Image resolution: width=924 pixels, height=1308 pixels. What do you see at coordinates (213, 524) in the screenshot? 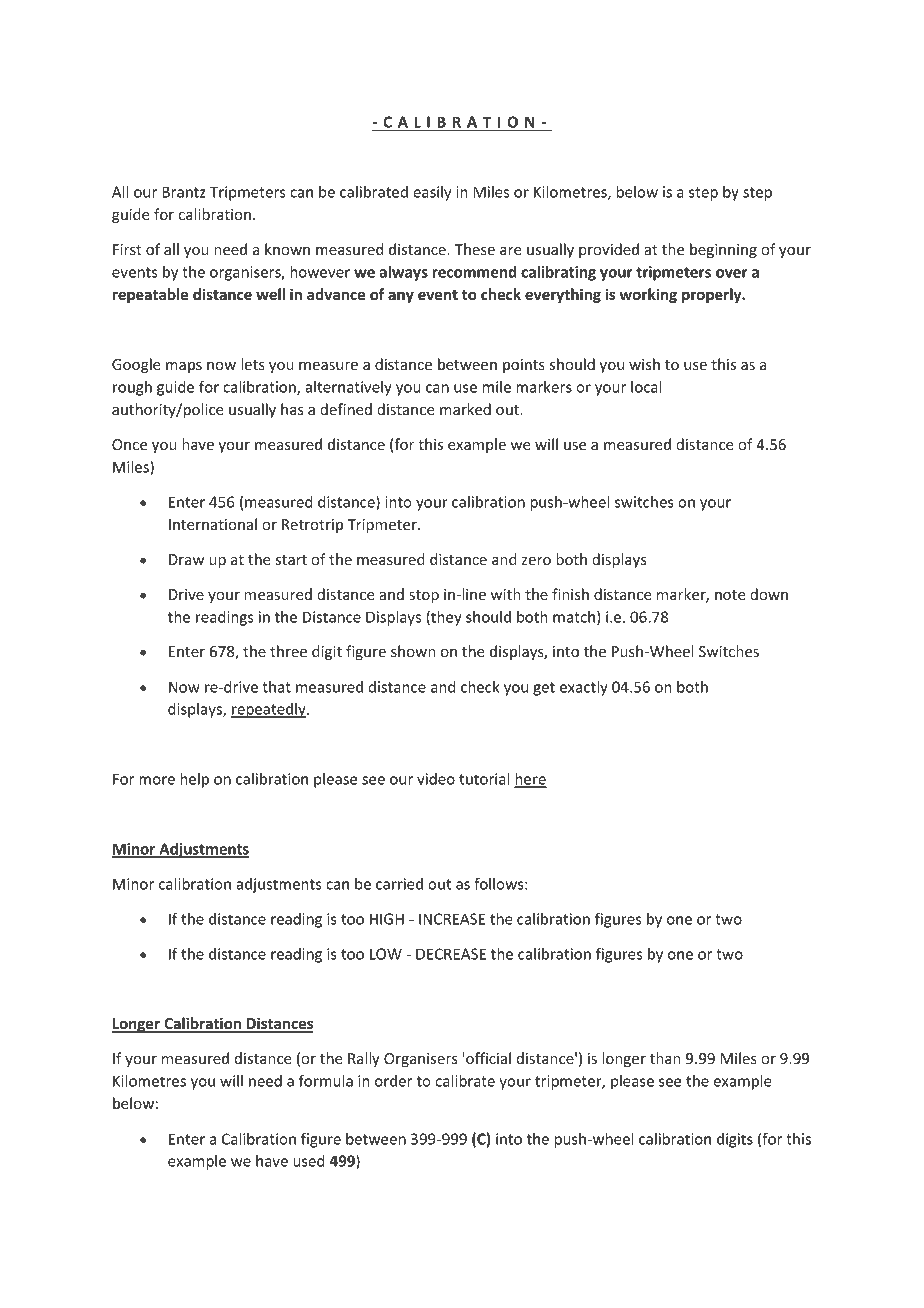
I see `International` at bounding box center [213, 524].
